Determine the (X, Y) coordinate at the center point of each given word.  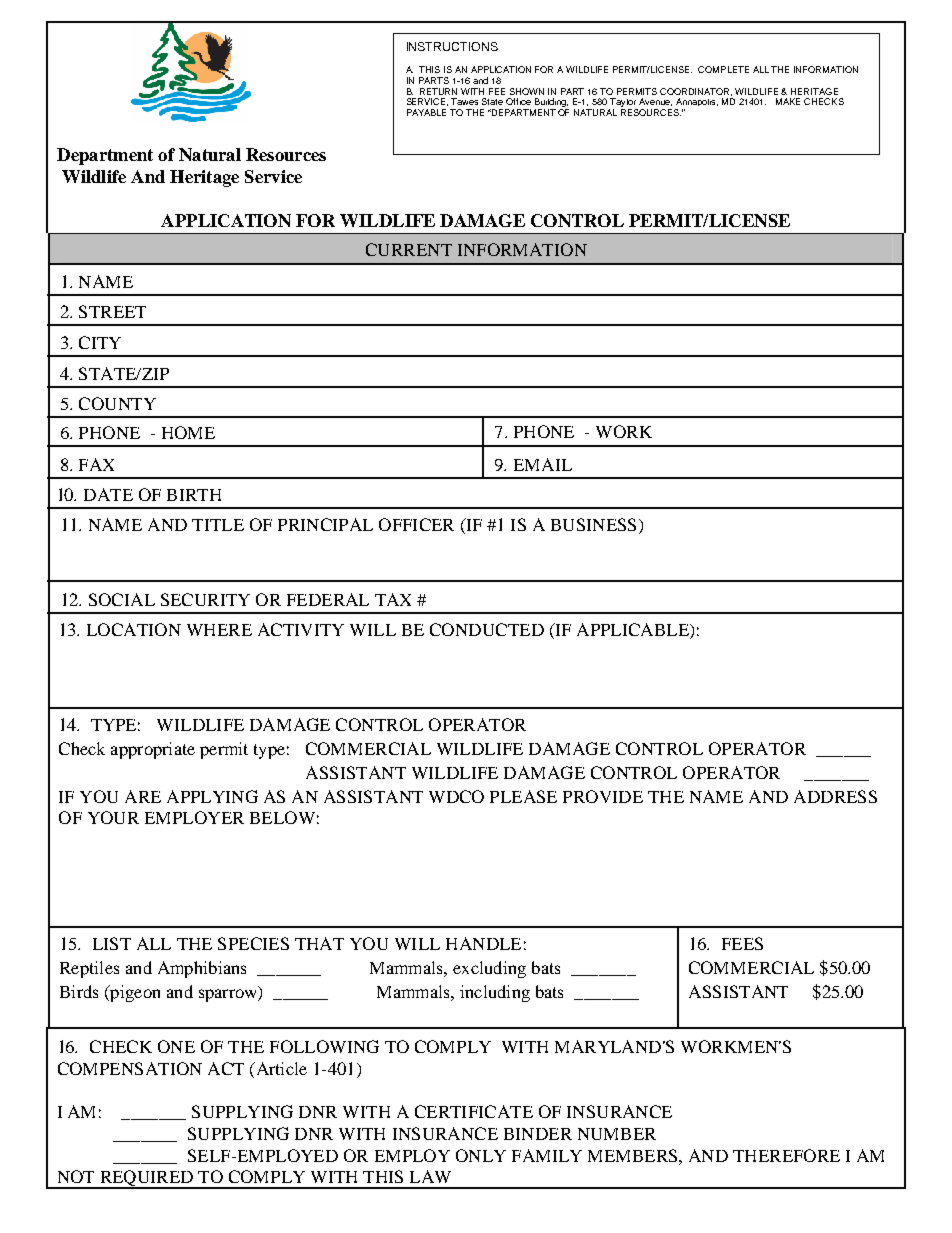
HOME (188, 432)
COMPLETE (723, 69)
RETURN (438, 91)
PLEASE (523, 796)
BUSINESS (593, 524)
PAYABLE (426, 112)
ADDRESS (835, 796)
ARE (143, 796)
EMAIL (543, 464)
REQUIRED (146, 1179)
